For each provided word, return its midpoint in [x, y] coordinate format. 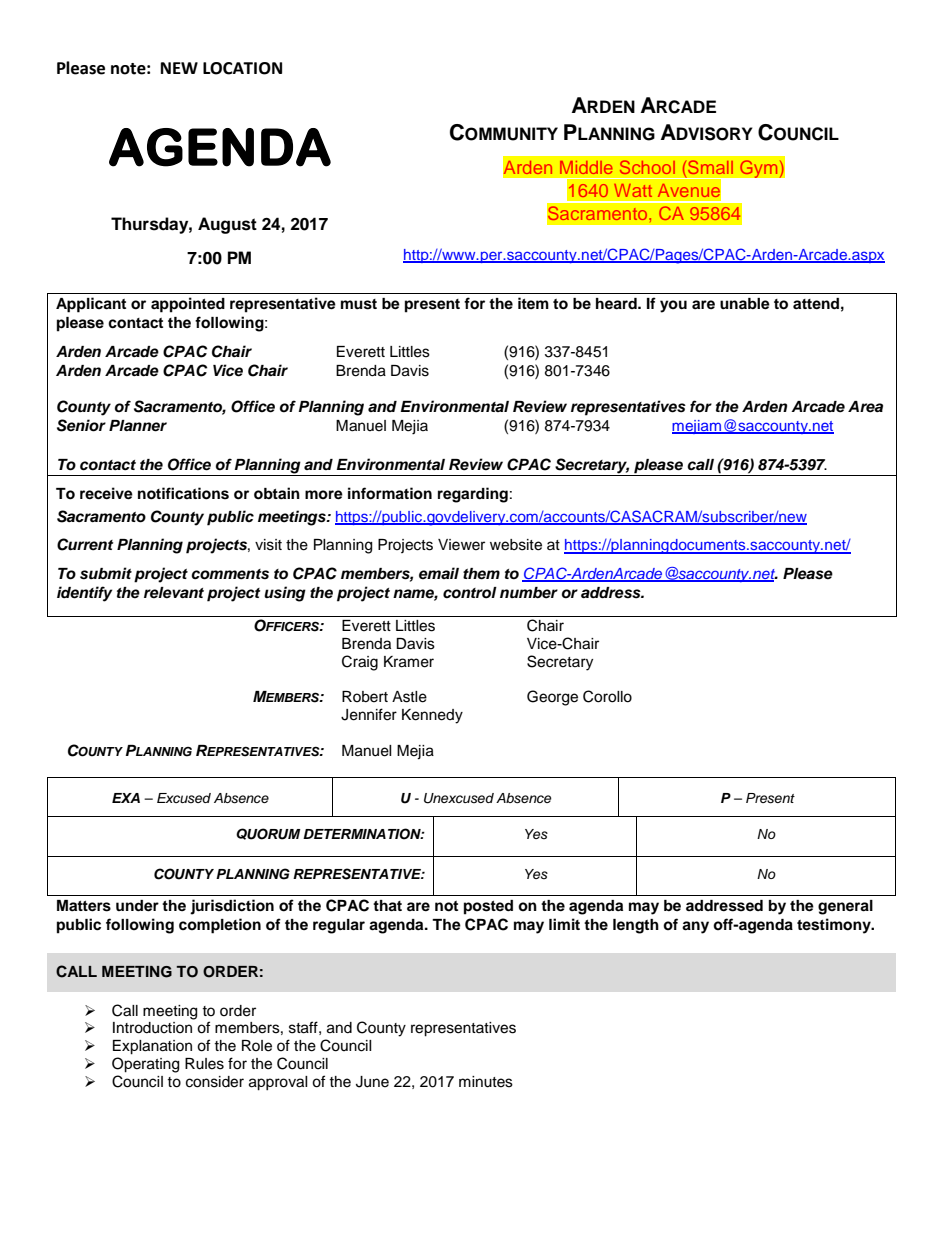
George [552, 698]
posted [488, 907]
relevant [174, 593]
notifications [183, 493]
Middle [586, 167]
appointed [188, 305]
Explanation [152, 1047]
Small [710, 167]
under [137, 906]
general [845, 907]
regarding [473, 495]
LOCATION [242, 68]
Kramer [409, 662]
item [533, 303]
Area [865, 407]
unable [745, 304]
